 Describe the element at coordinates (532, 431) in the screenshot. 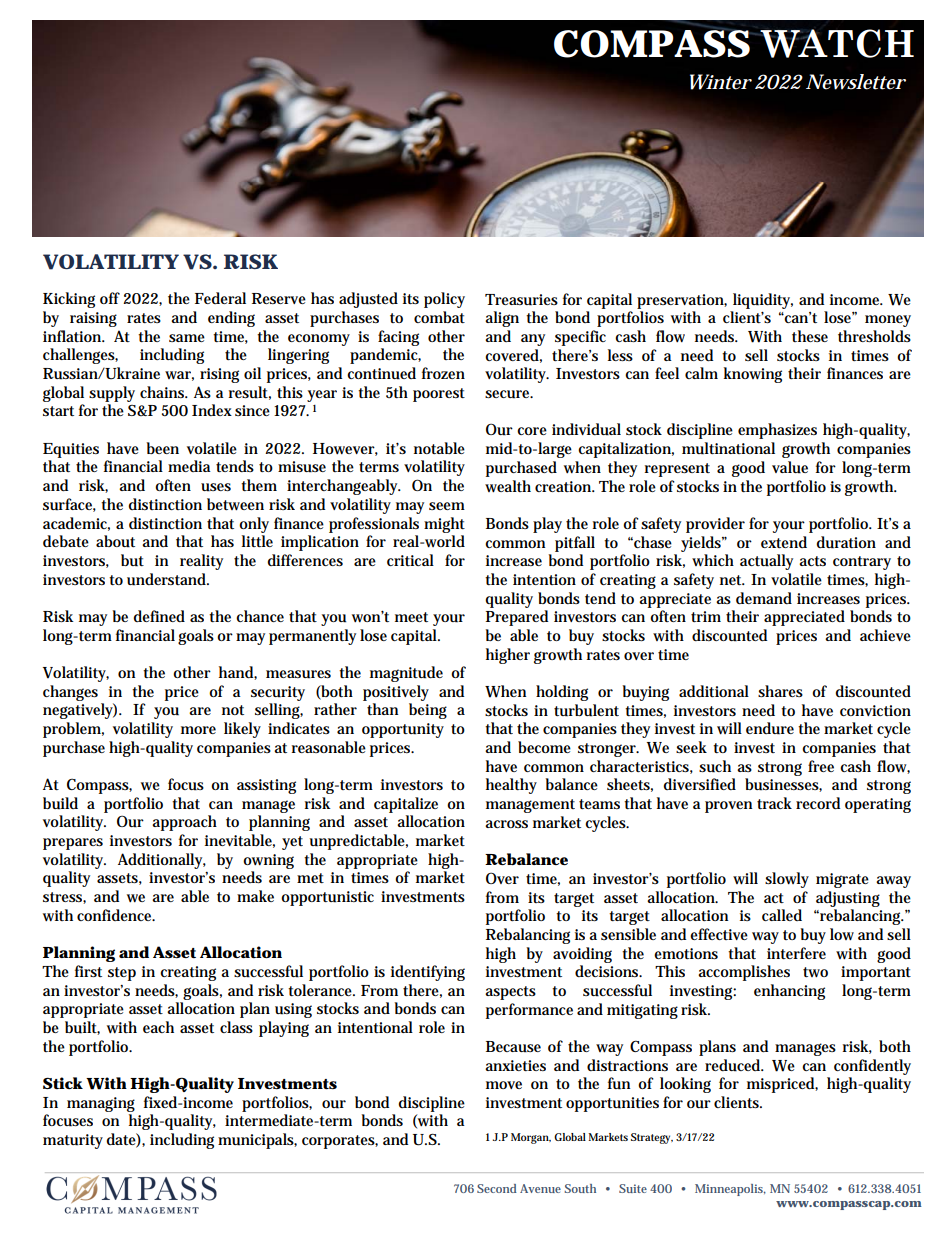

I see `core` at that location.
